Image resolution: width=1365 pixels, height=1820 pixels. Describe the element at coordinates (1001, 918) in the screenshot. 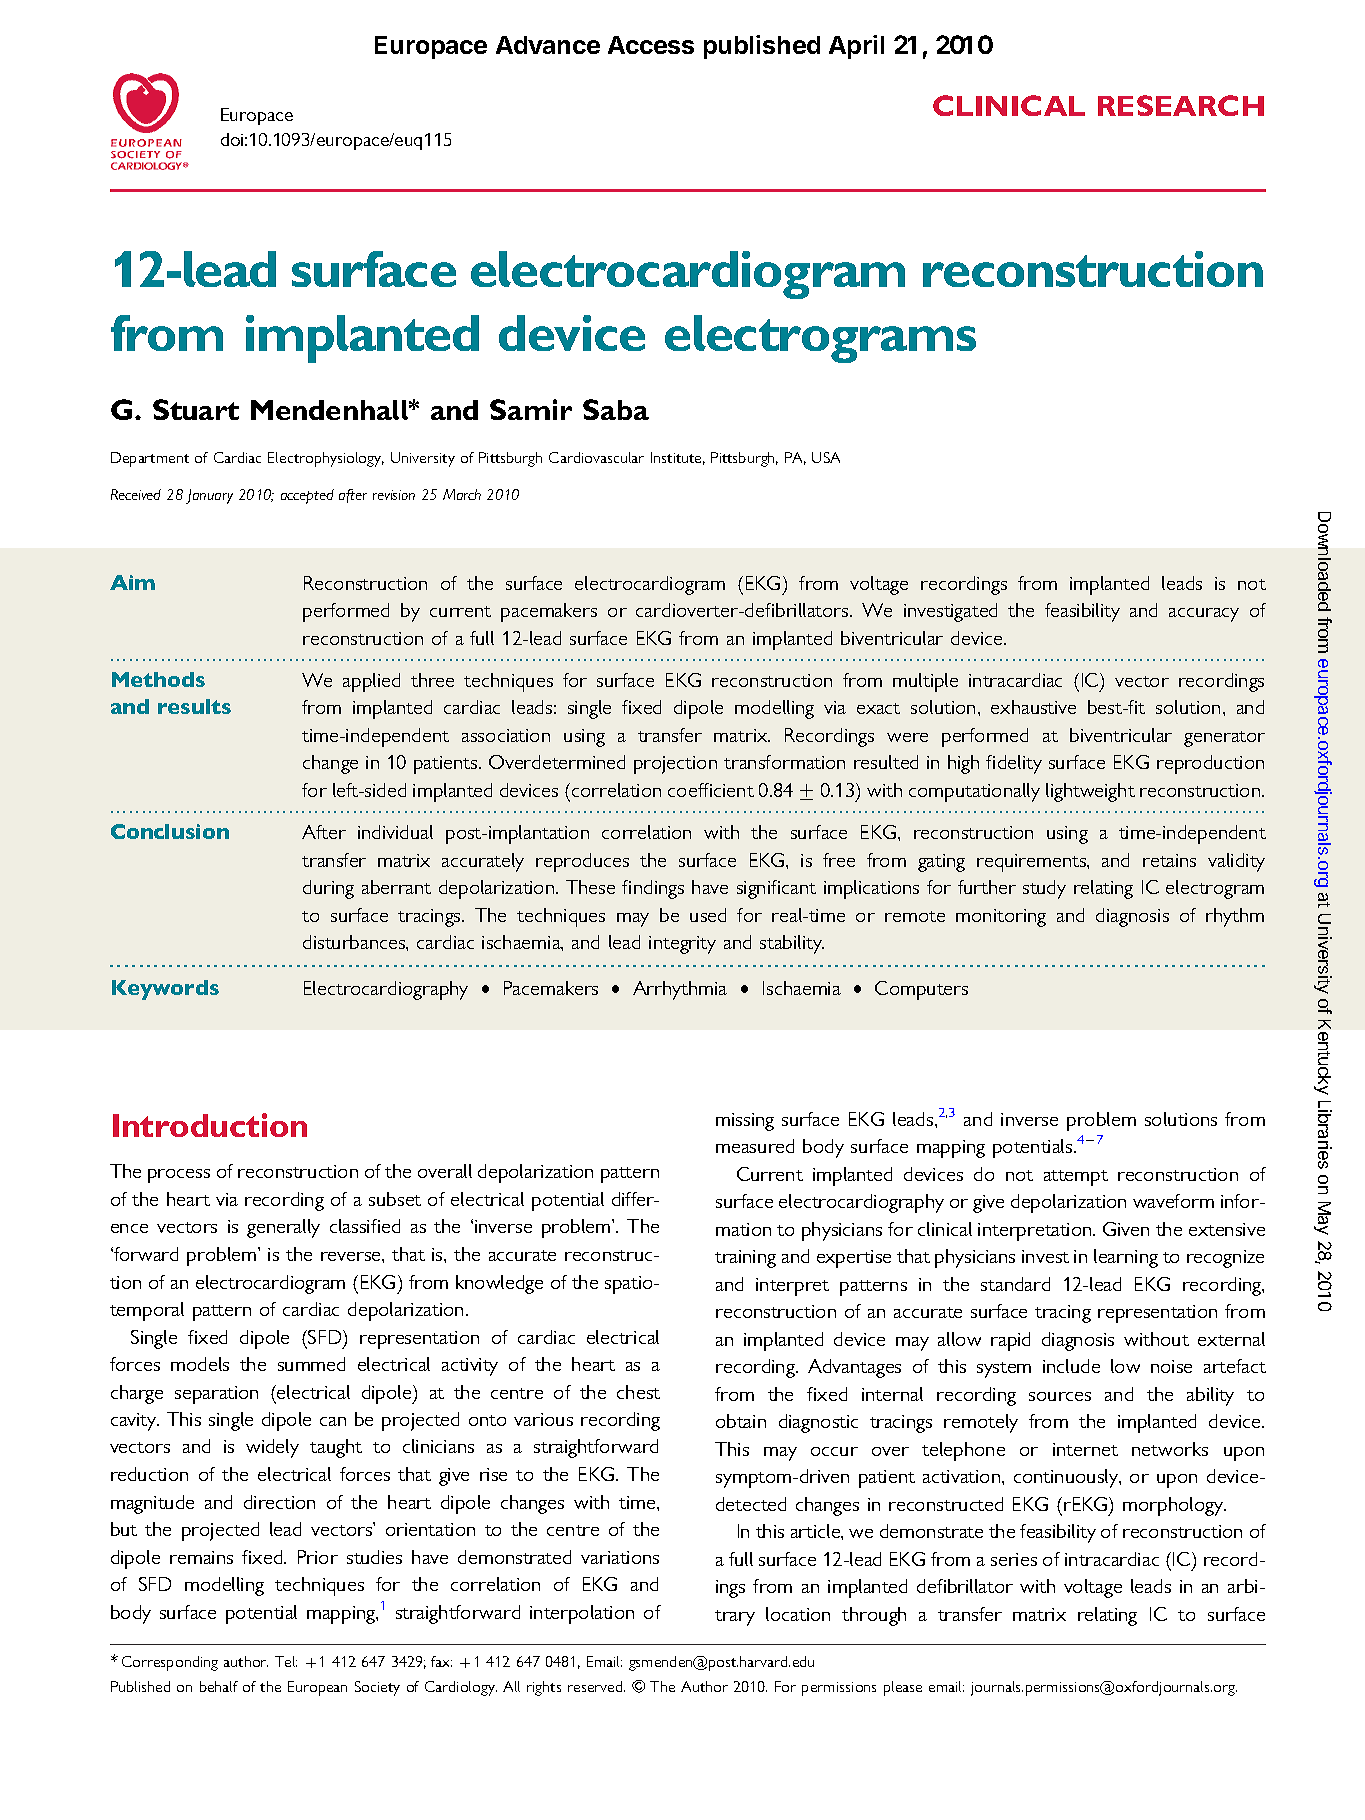

I see `monitoring` at that location.
